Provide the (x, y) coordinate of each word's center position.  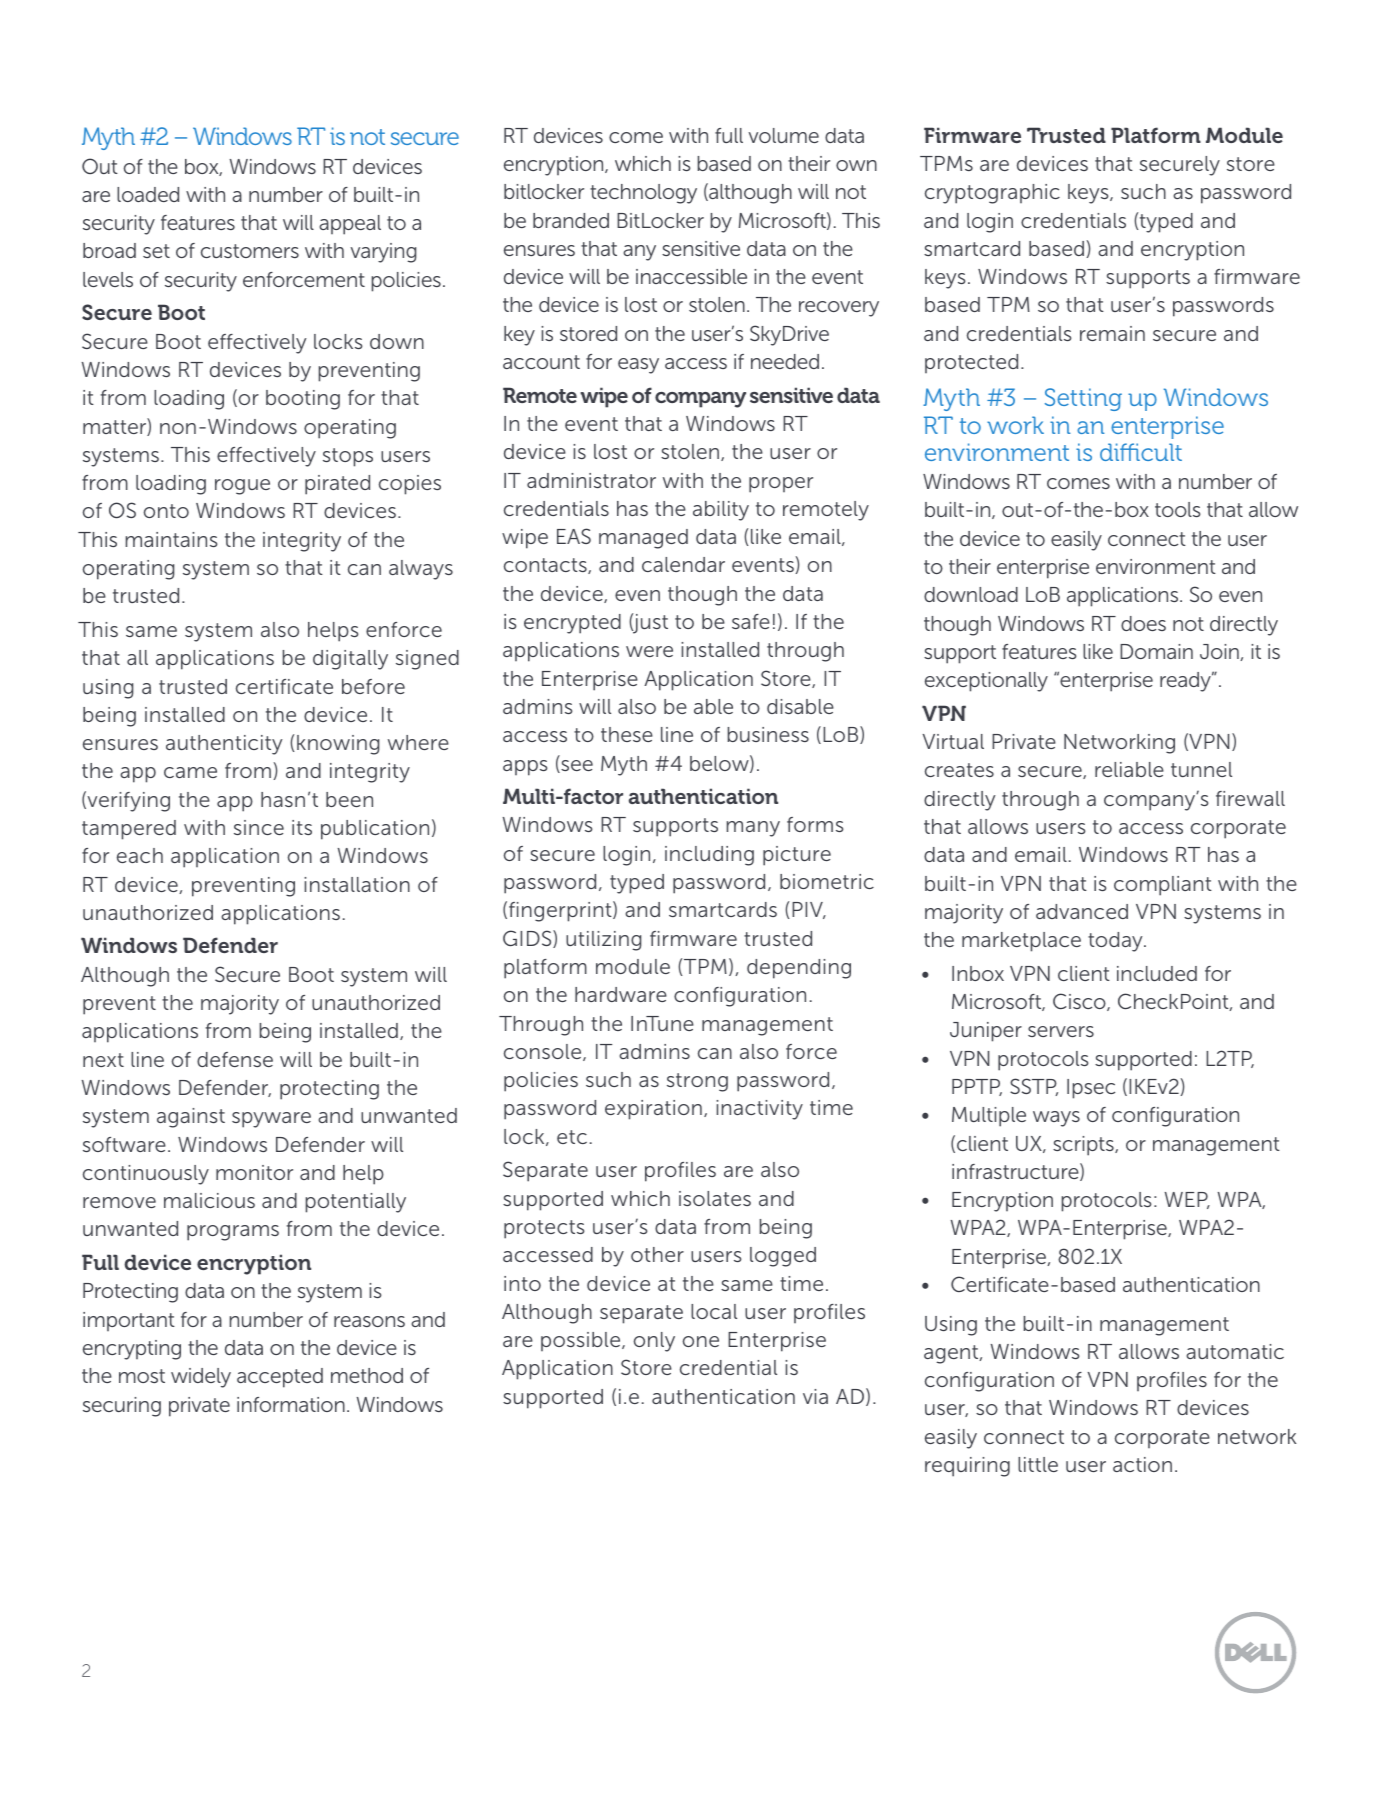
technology (643, 194)
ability (721, 511)
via (815, 1396)
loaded (148, 194)
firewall (1250, 798)
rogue (242, 487)
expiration (653, 1110)
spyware (271, 1120)
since (259, 827)
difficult (1141, 452)
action (1142, 1464)
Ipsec (1091, 1089)
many (753, 829)
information (291, 1404)
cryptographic (992, 194)
